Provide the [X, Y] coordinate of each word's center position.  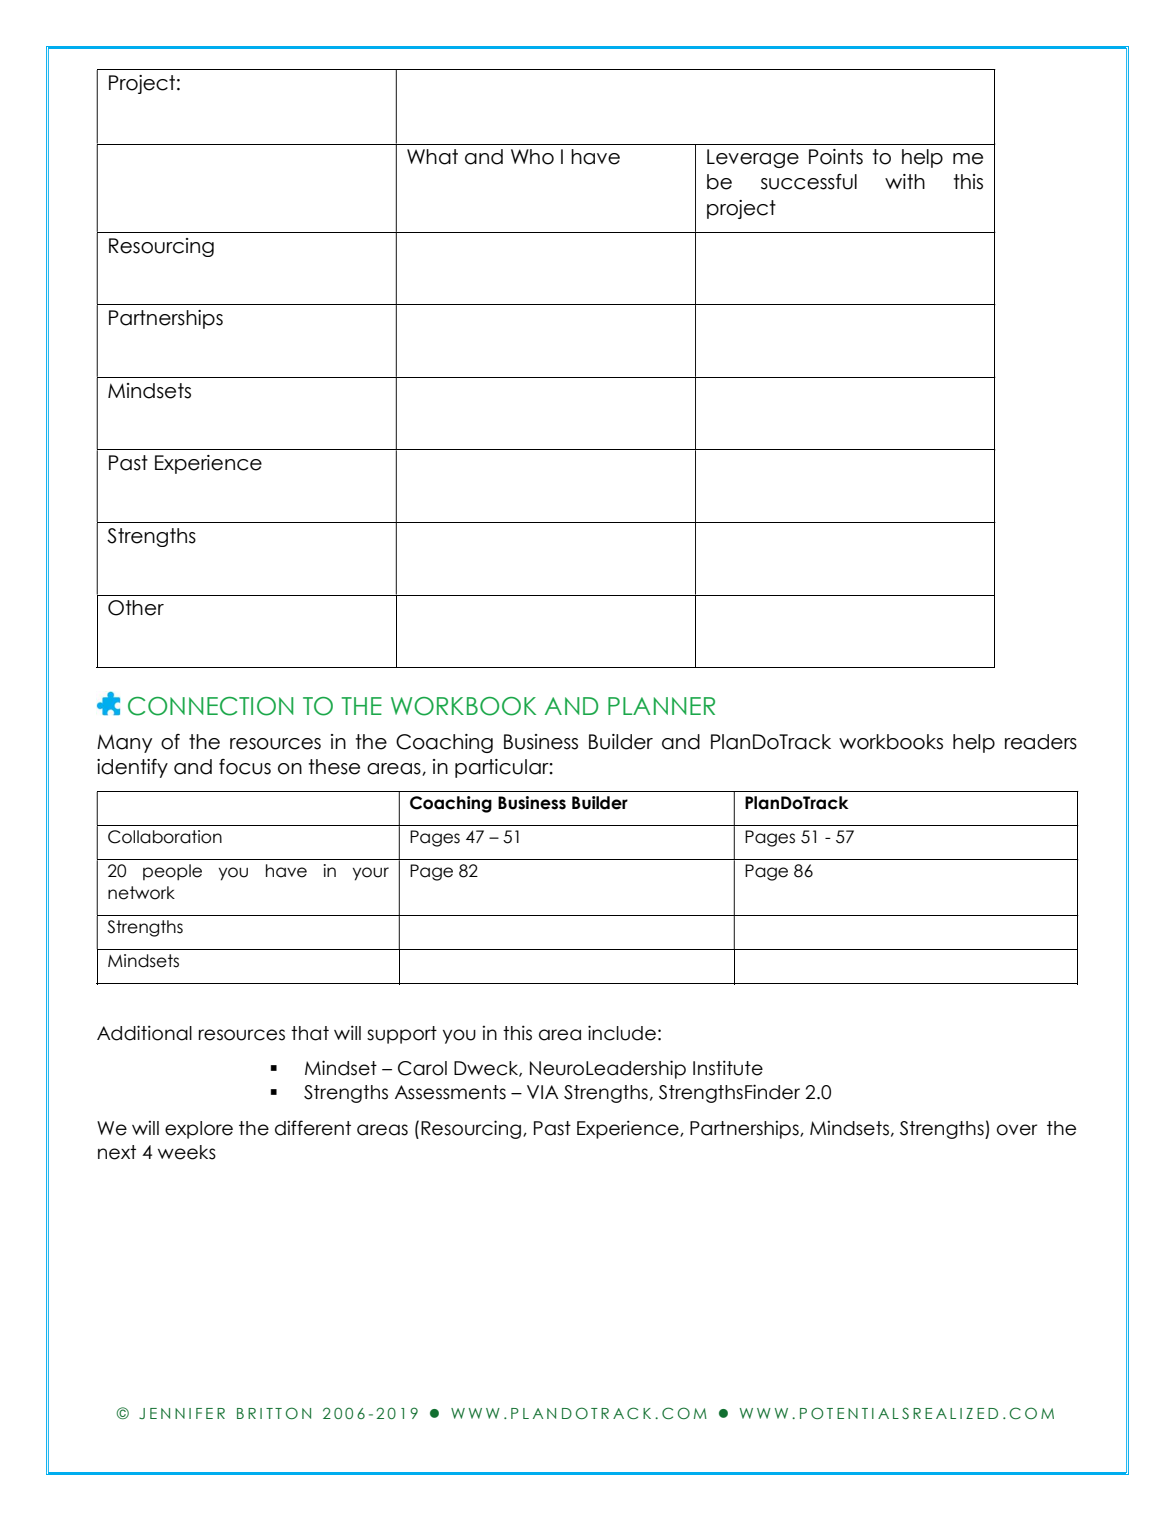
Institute [728, 1068]
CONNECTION [210, 706]
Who [532, 157]
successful [809, 182]
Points [836, 157]
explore [199, 1130]
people [172, 872]
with [905, 181]
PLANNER [661, 706]
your [371, 874]
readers [1041, 742]
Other [136, 608]
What [432, 157]
